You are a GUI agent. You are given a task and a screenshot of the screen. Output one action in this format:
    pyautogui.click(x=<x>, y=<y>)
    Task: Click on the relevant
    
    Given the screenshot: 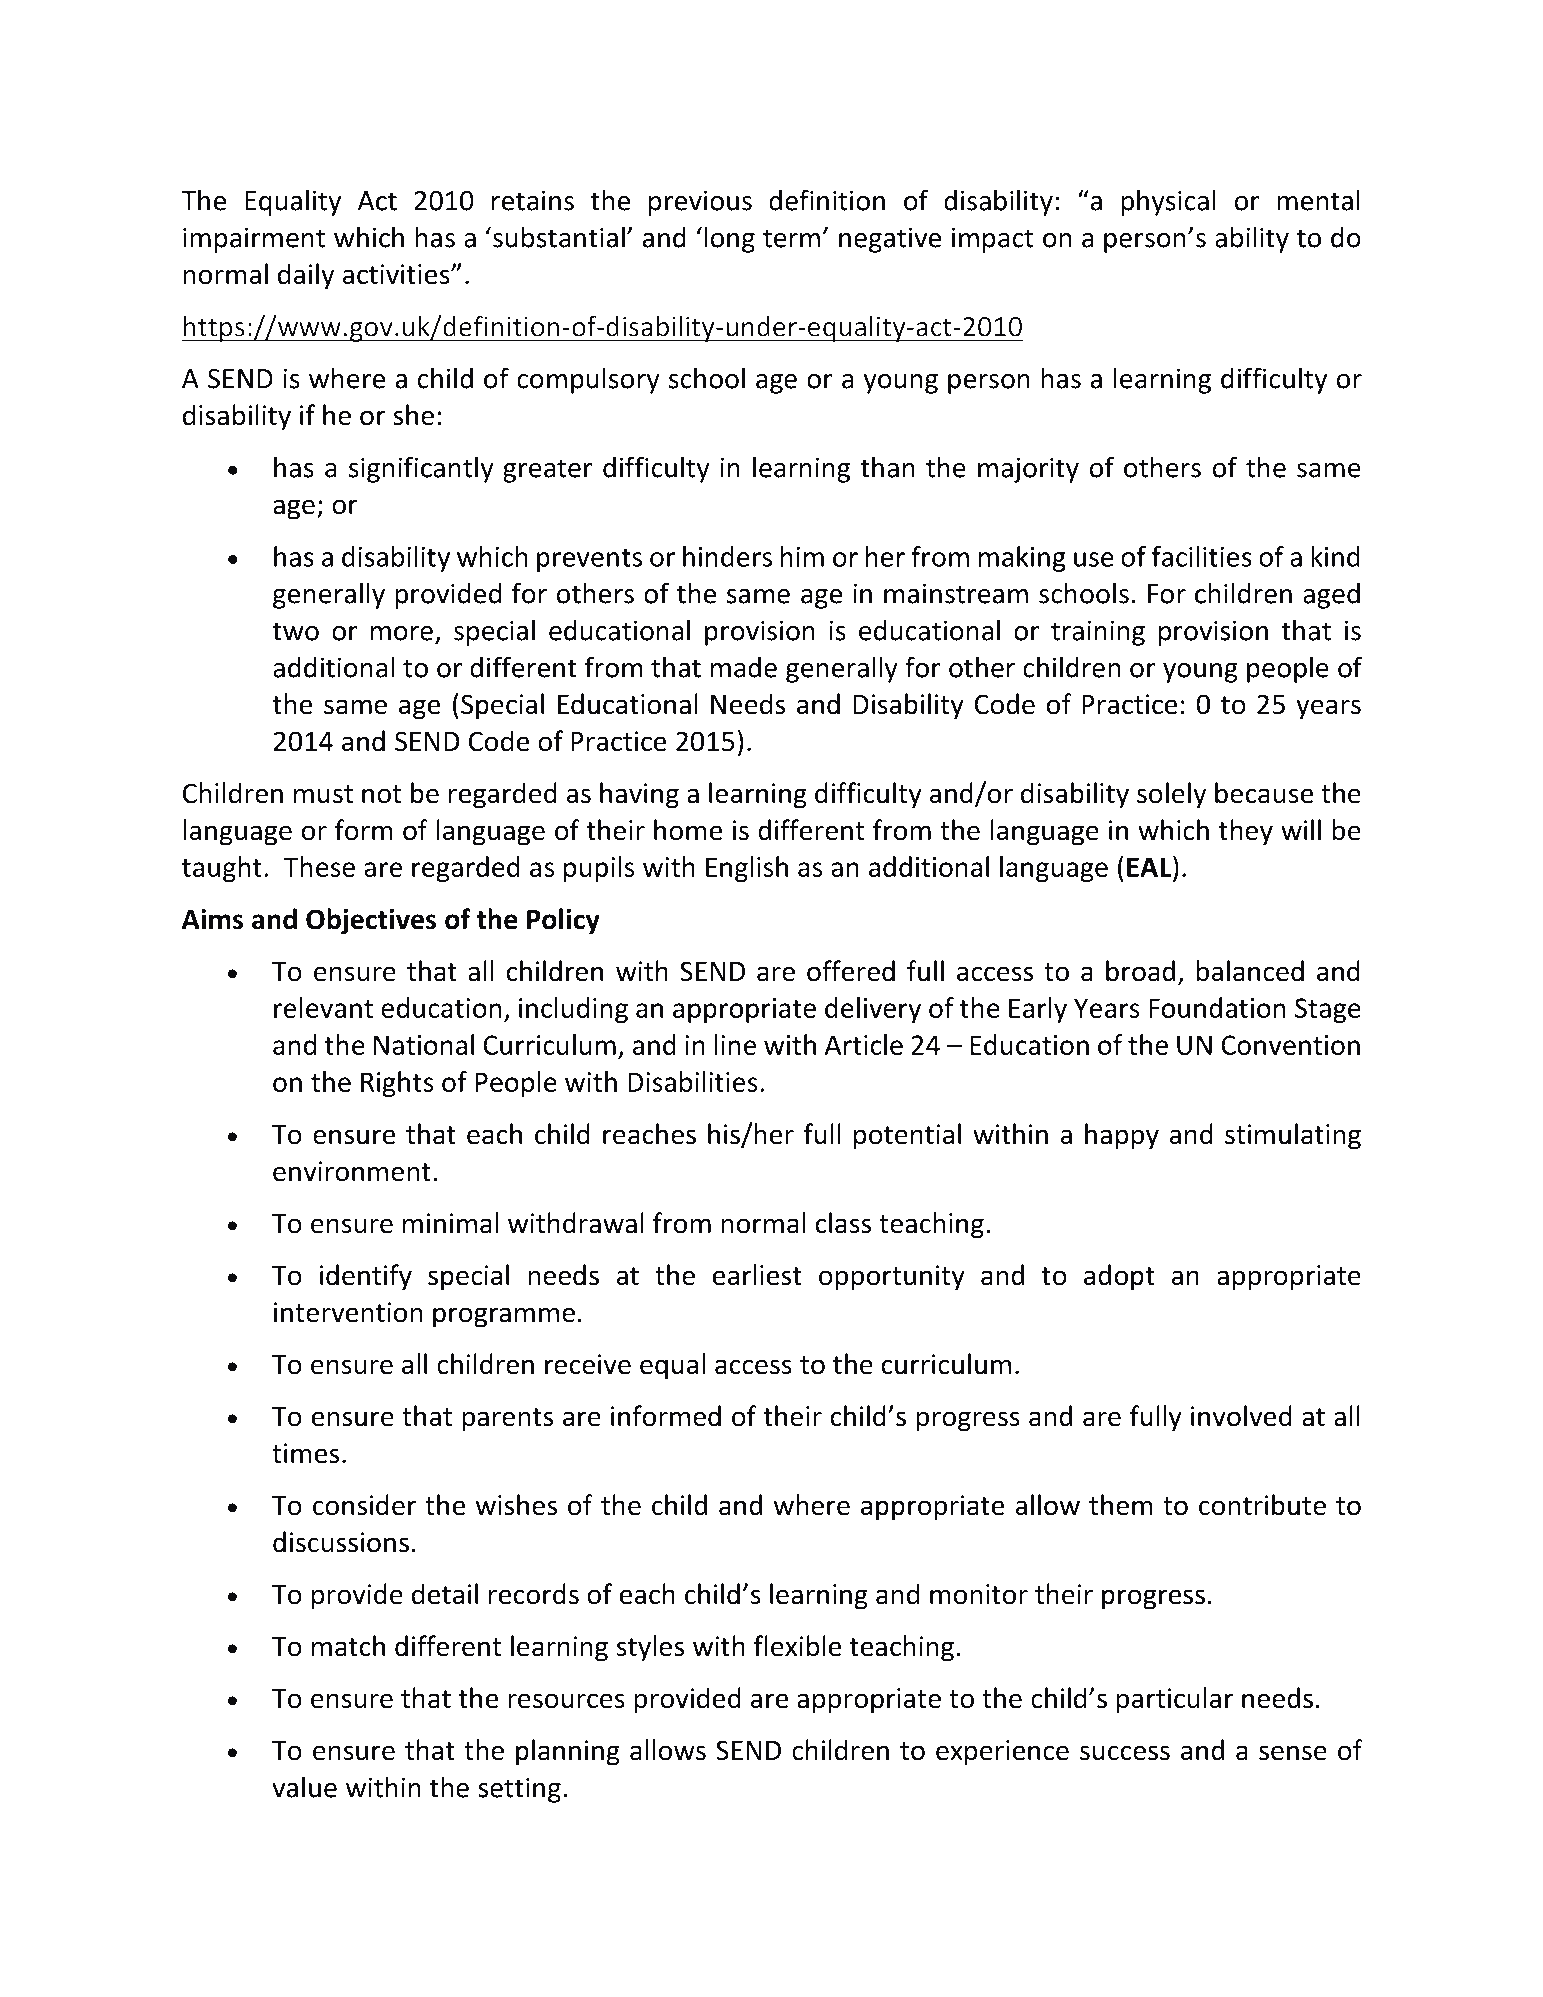 What is the action you would take?
    pyautogui.click(x=323, y=1007)
